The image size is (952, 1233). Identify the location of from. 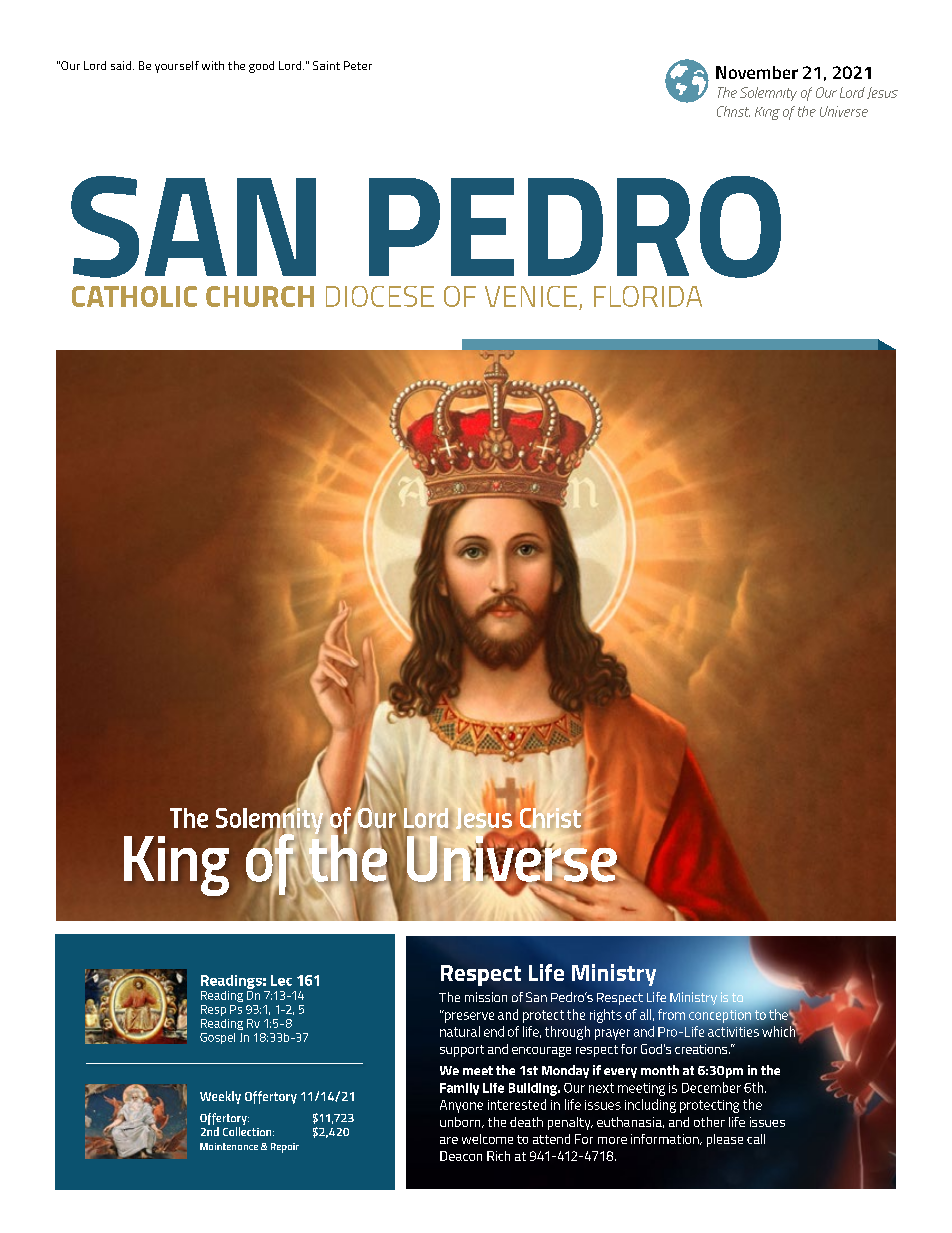
(671, 1014).
